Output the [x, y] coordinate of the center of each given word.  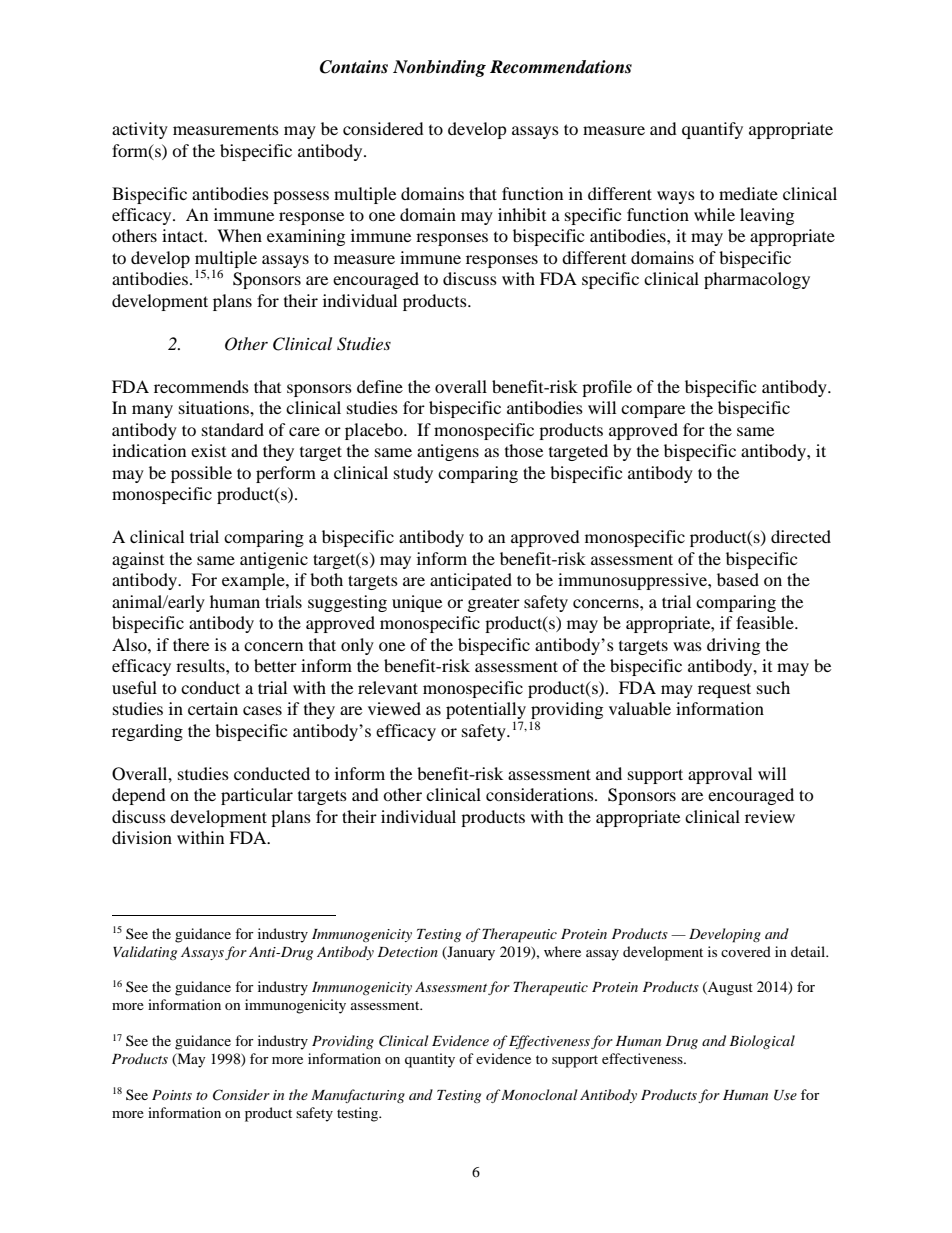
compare [653, 411]
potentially [486, 712]
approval [720, 775]
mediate [748, 193]
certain [213, 708]
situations [215, 407]
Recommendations [561, 67]
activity [140, 130]
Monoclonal [539, 1094]
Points [172, 1095]
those [524, 450]
